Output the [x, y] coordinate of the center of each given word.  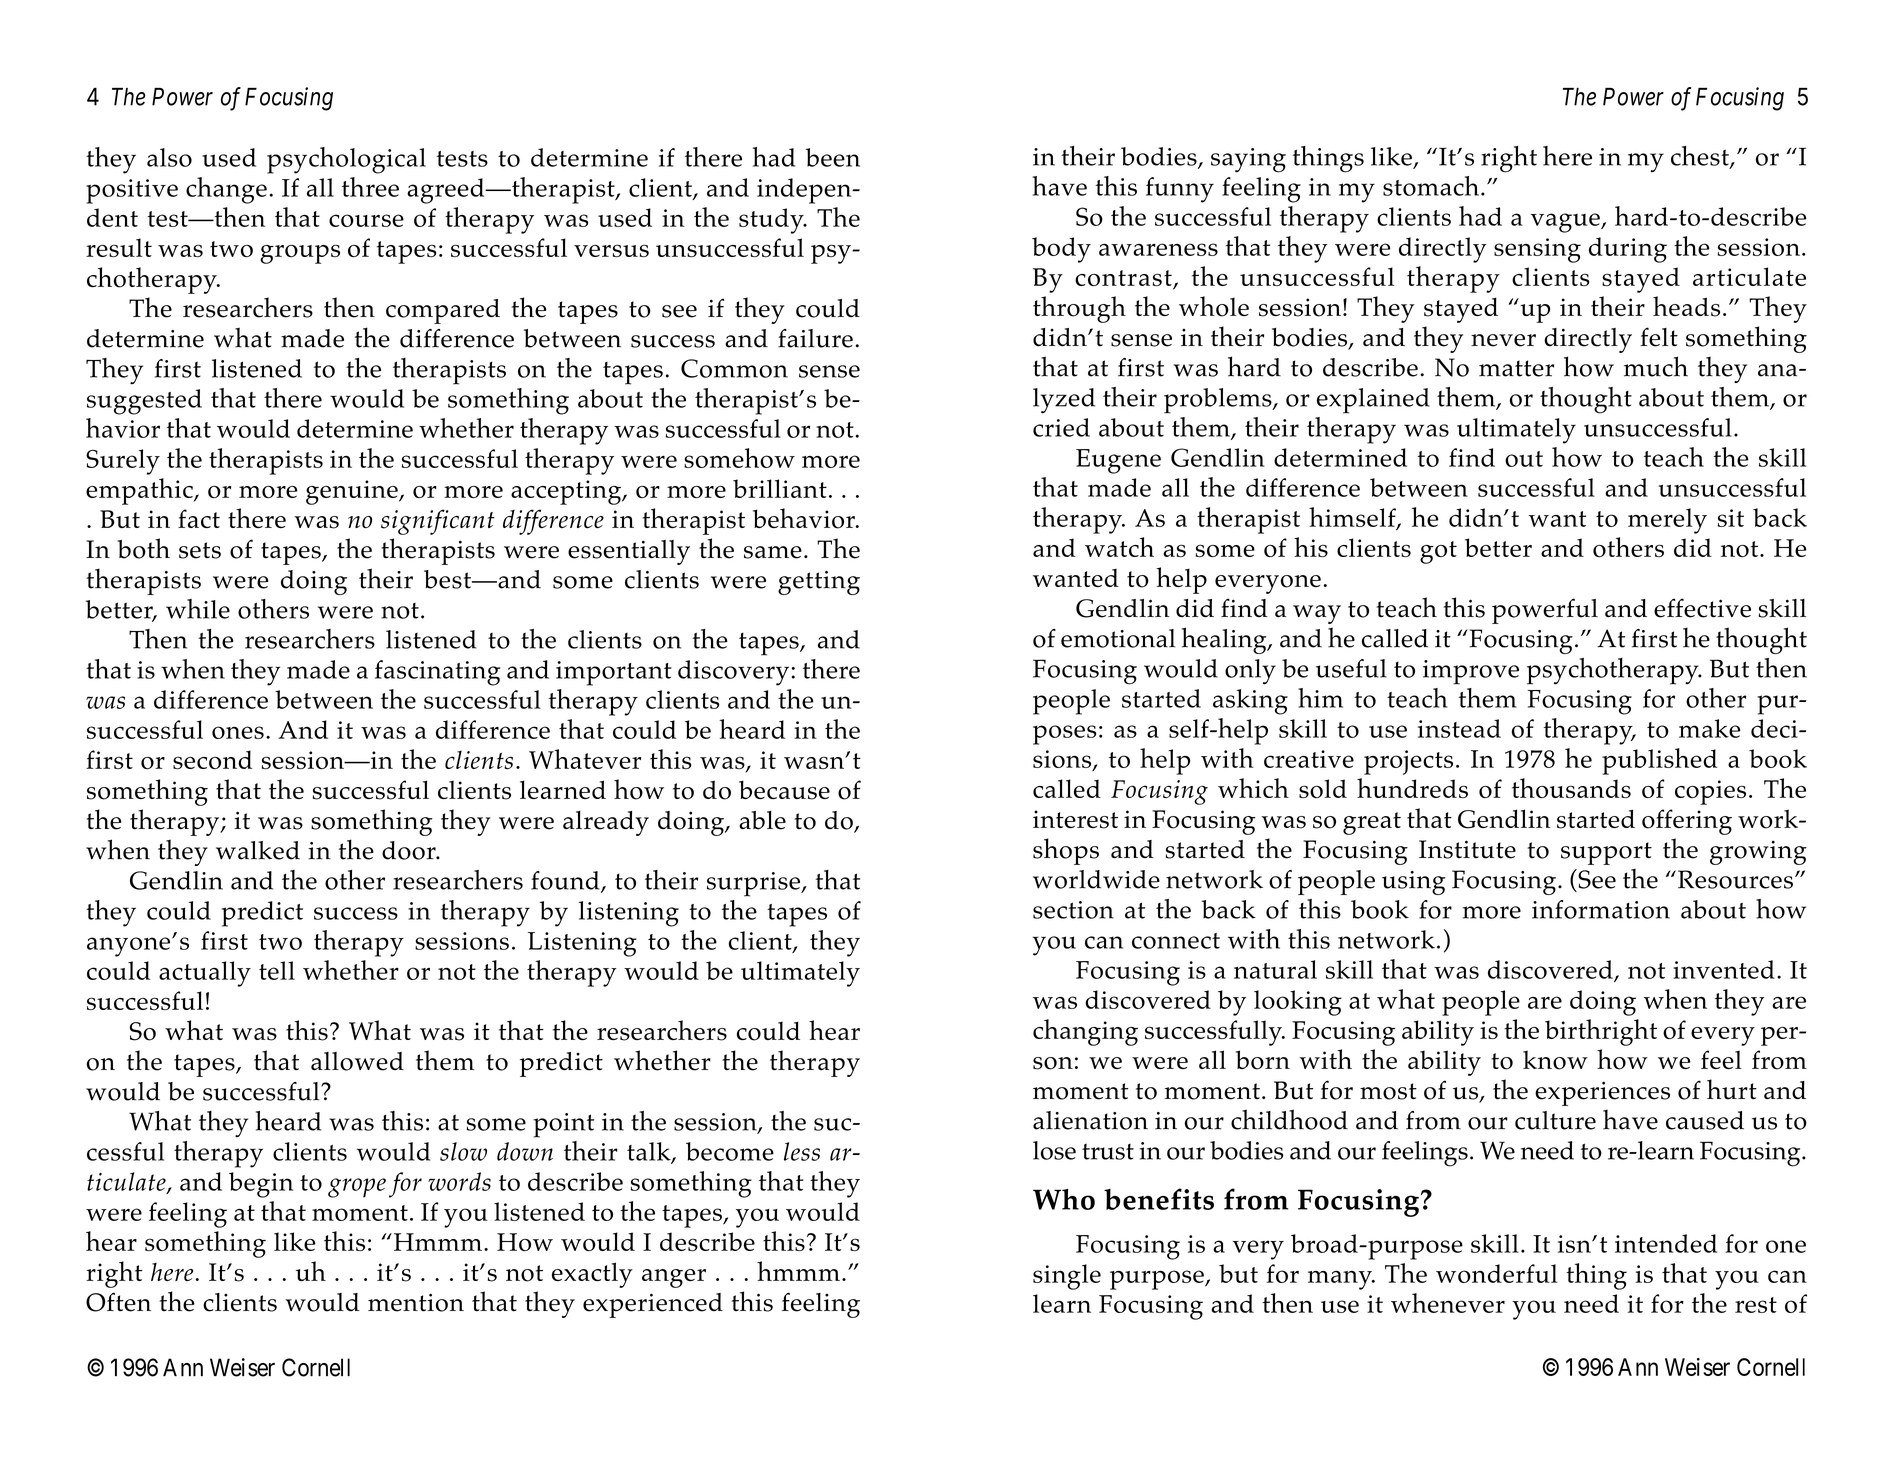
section [1073, 910]
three [370, 187]
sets [200, 550]
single [1067, 1277]
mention [416, 1302]
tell [277, 970]
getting [819, 583]
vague [1566, 223]
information [1601, 909]
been [832, 157]
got [1438, 552]
